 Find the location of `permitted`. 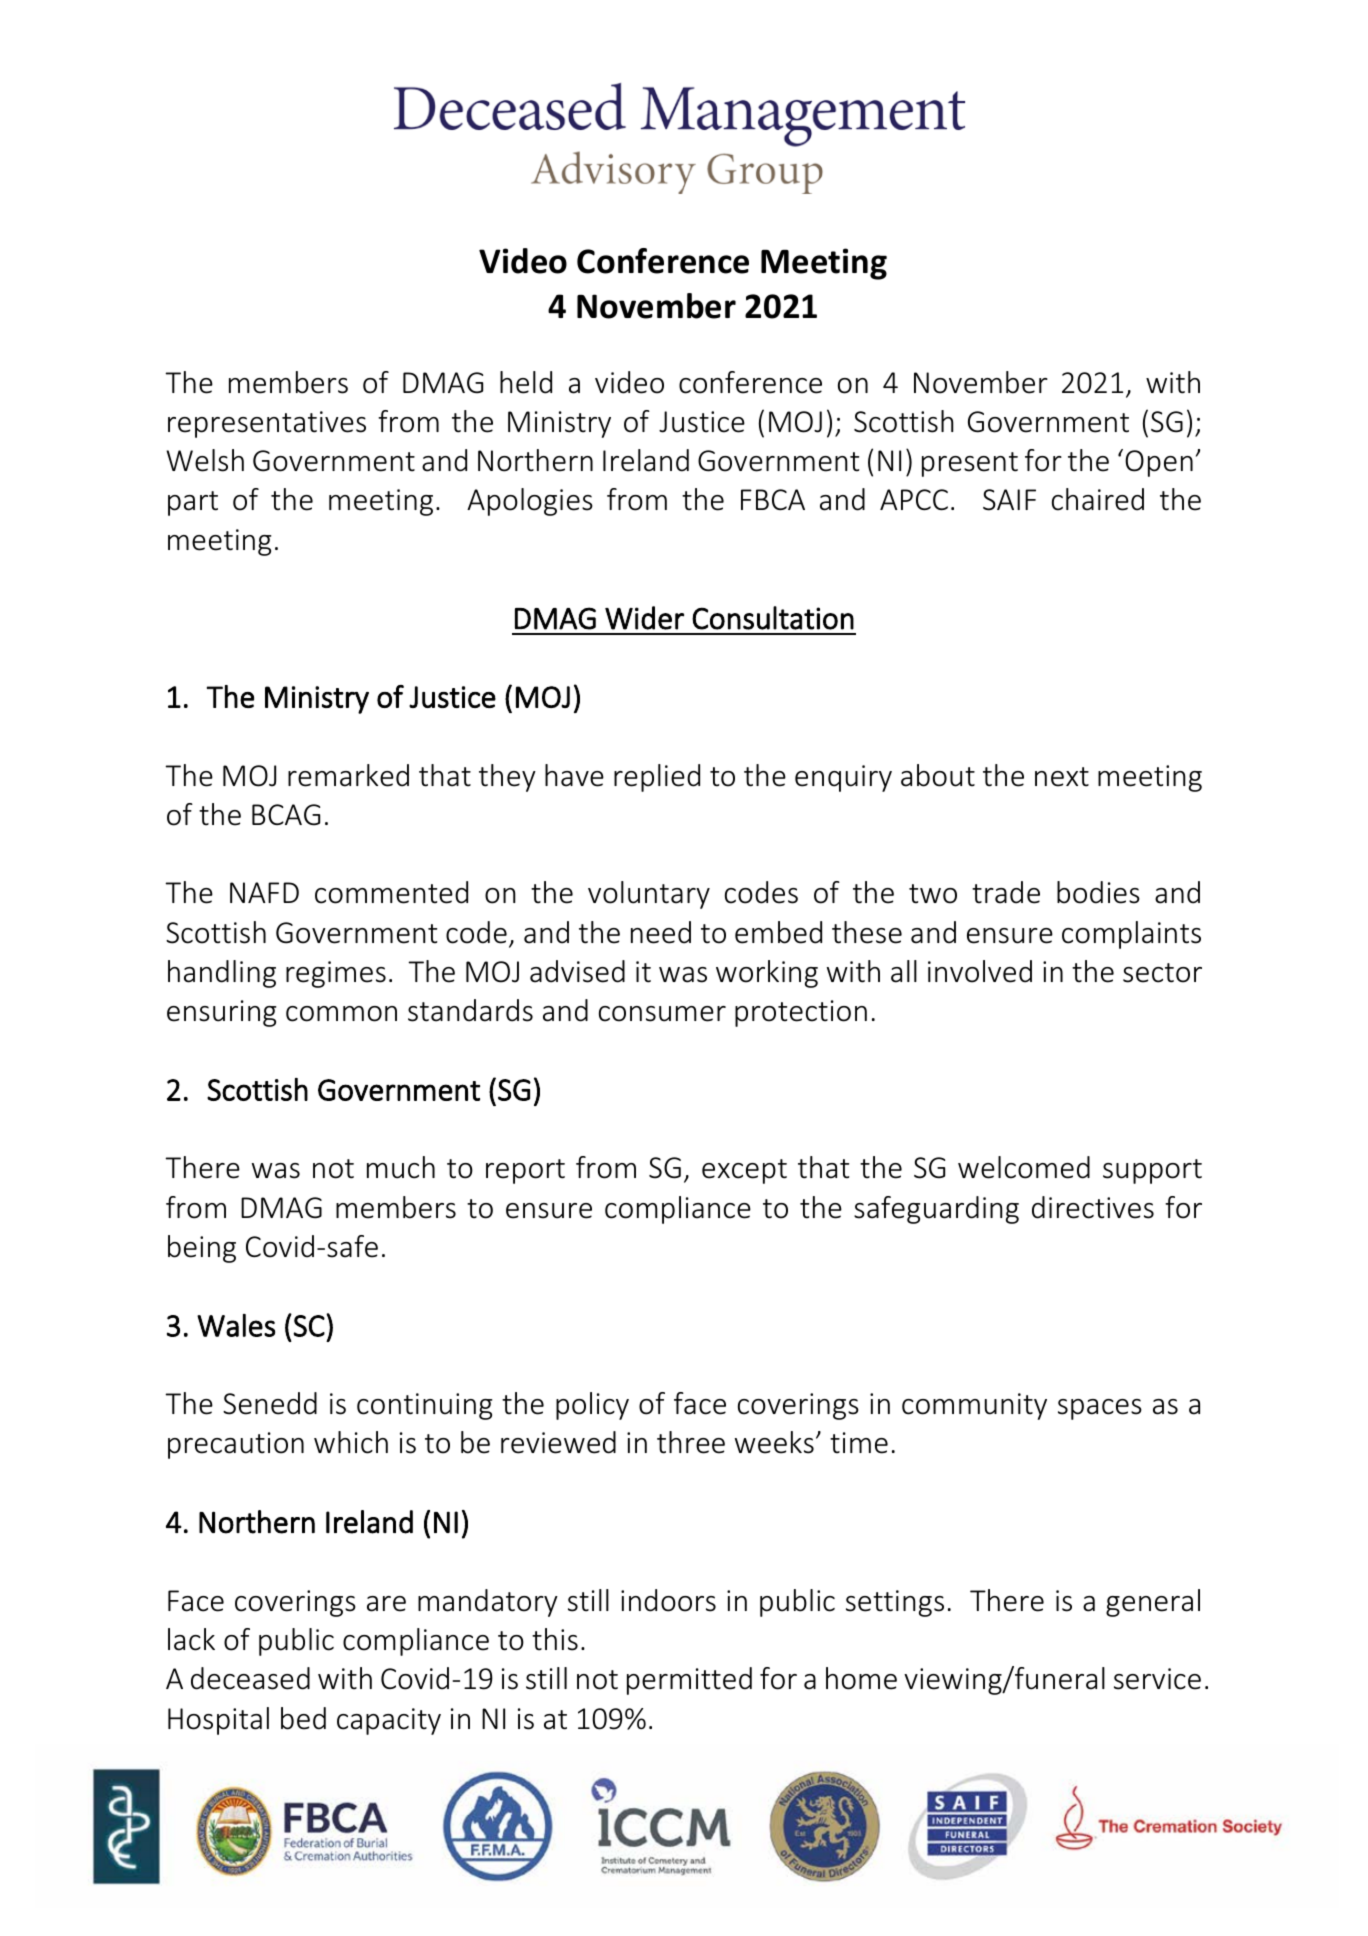

permitted is located at coordinates (689, 1681).
